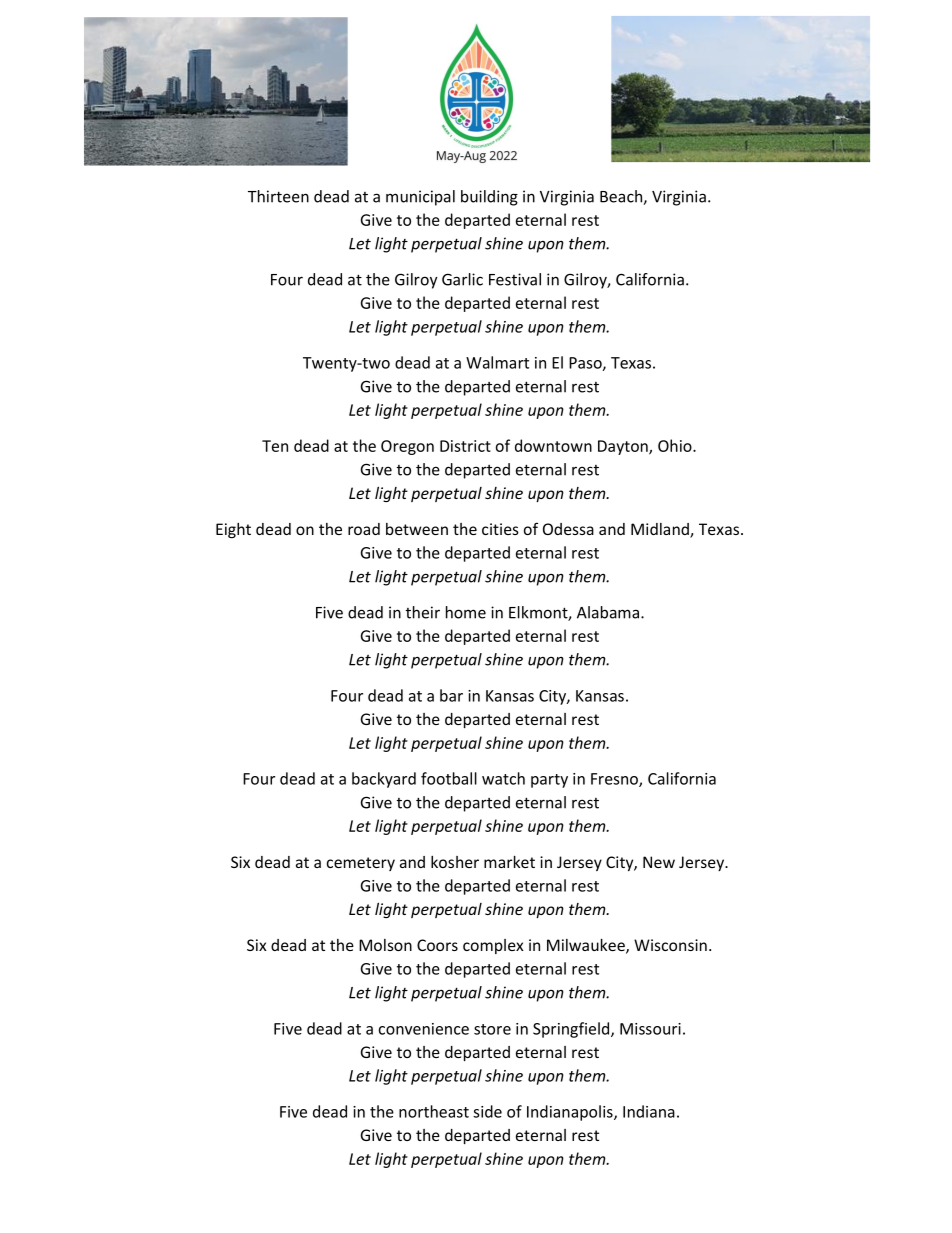 This document has height=1233, width=952. I want to click on Eight, so click(233, 530).
